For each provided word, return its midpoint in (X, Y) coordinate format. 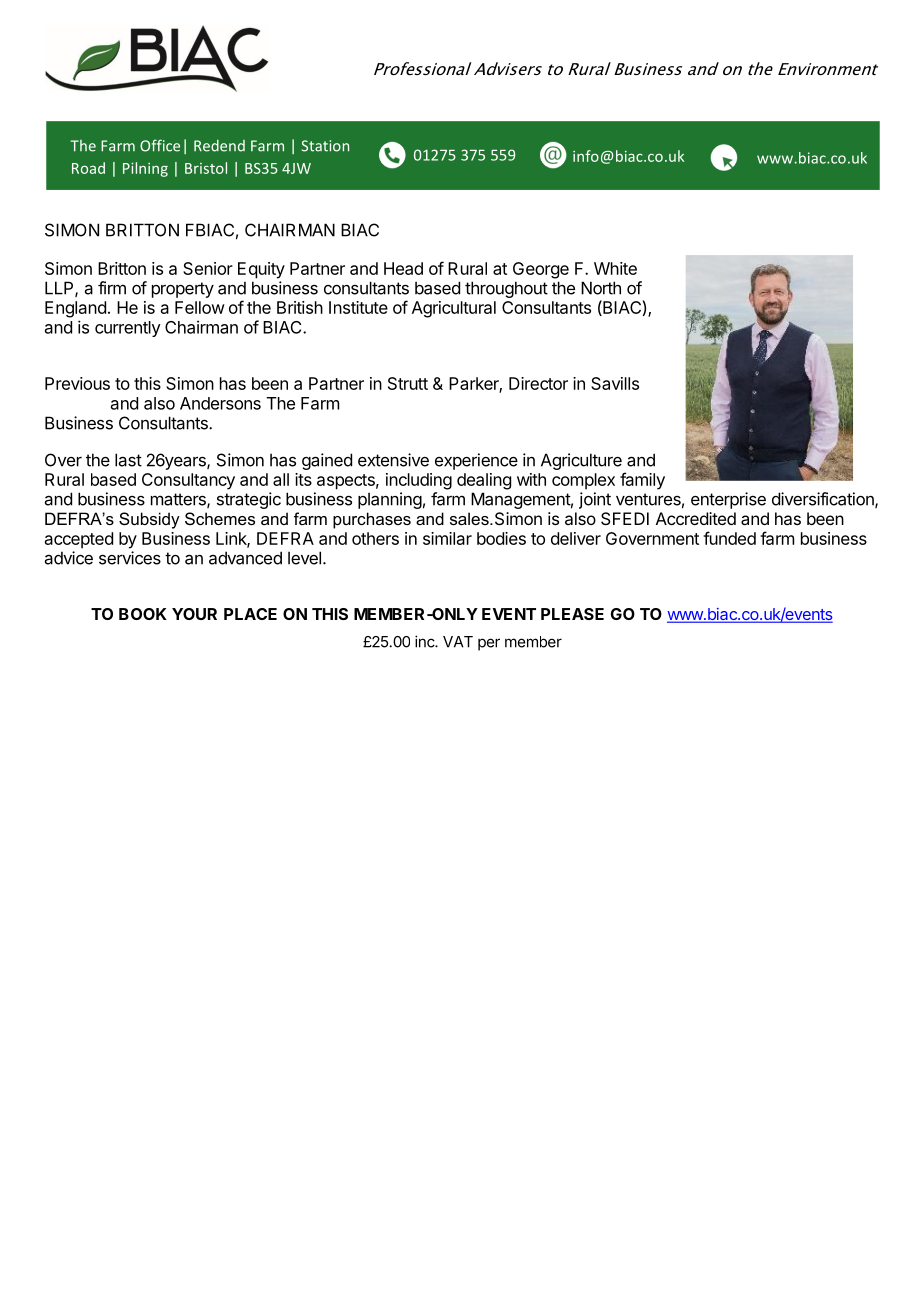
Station (325, 146)
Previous (77, 383)
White (615, 268)
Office (160, 145)
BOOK (143, 614)
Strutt (408, 383)
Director (538, 383)
